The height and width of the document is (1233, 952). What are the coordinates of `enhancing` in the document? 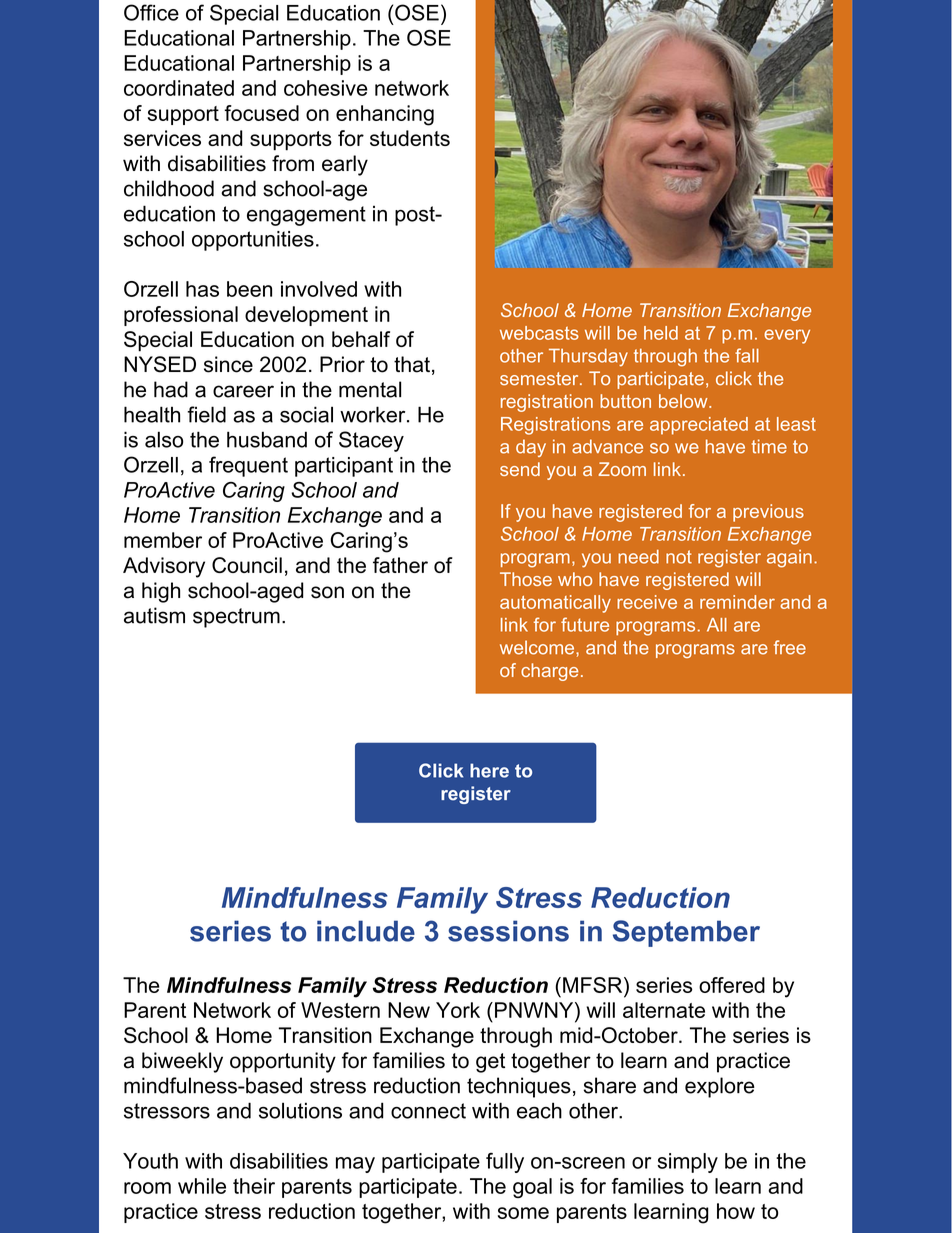 It's located at (385, 115).
